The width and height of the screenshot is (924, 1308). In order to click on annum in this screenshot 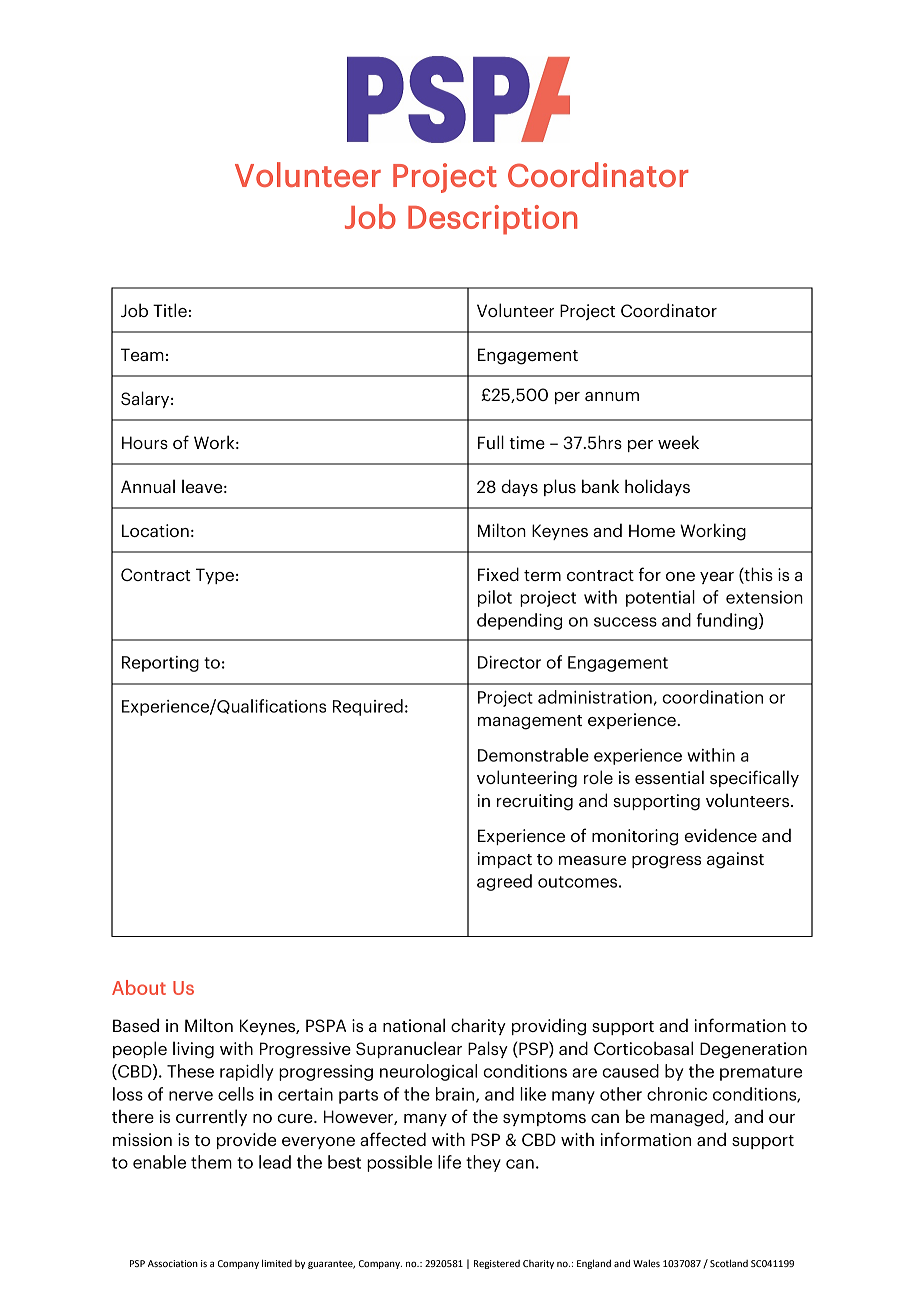, I will do `click(612, 396)`.
